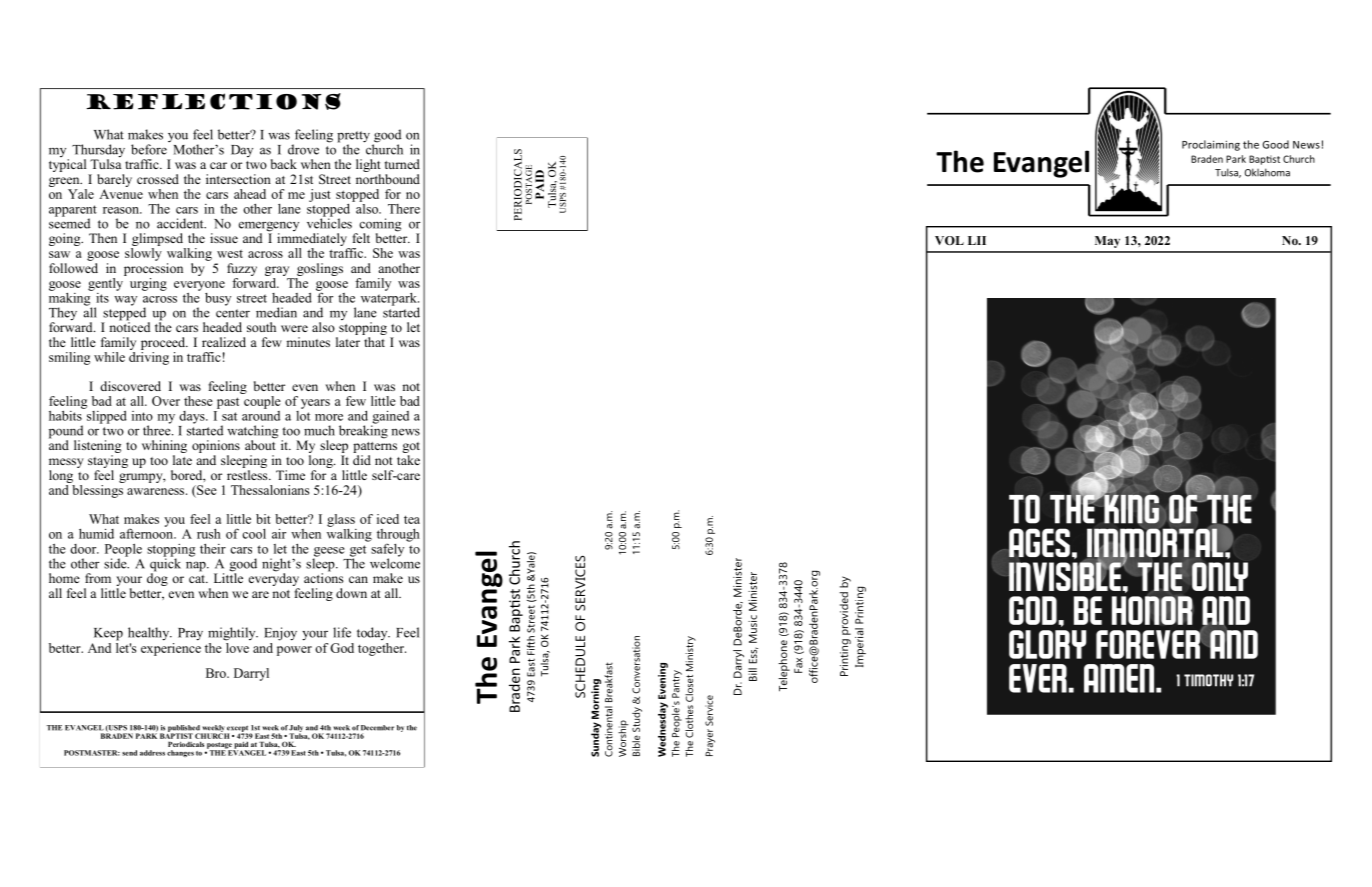  I want to click on welcome, so click(395, 562).
